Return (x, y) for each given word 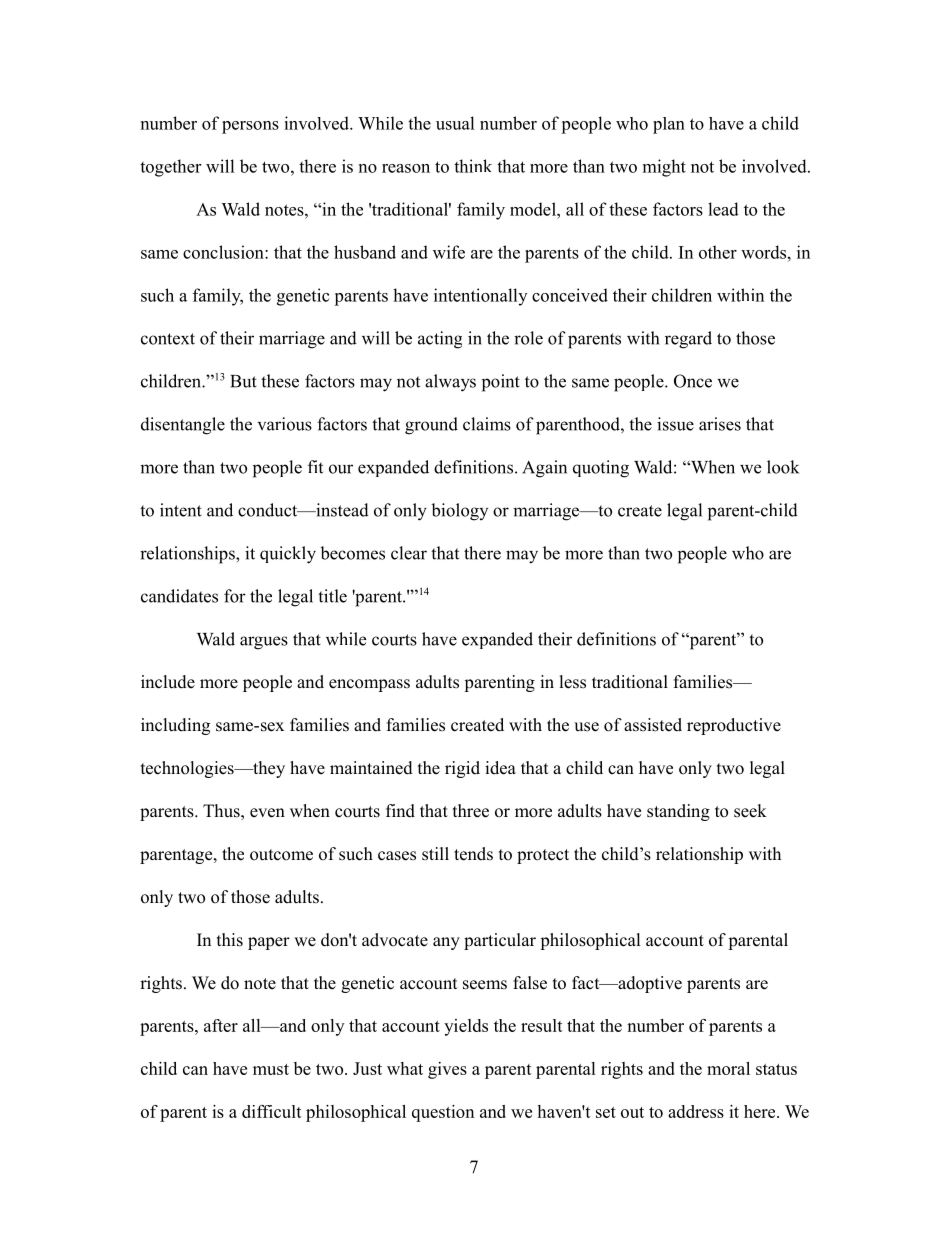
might (664, 168)
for (235, 596)
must (271, 1069)
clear (409, 553)
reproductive (734, 726)
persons (250, 127)
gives (447, 1070)
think (473, 166)
